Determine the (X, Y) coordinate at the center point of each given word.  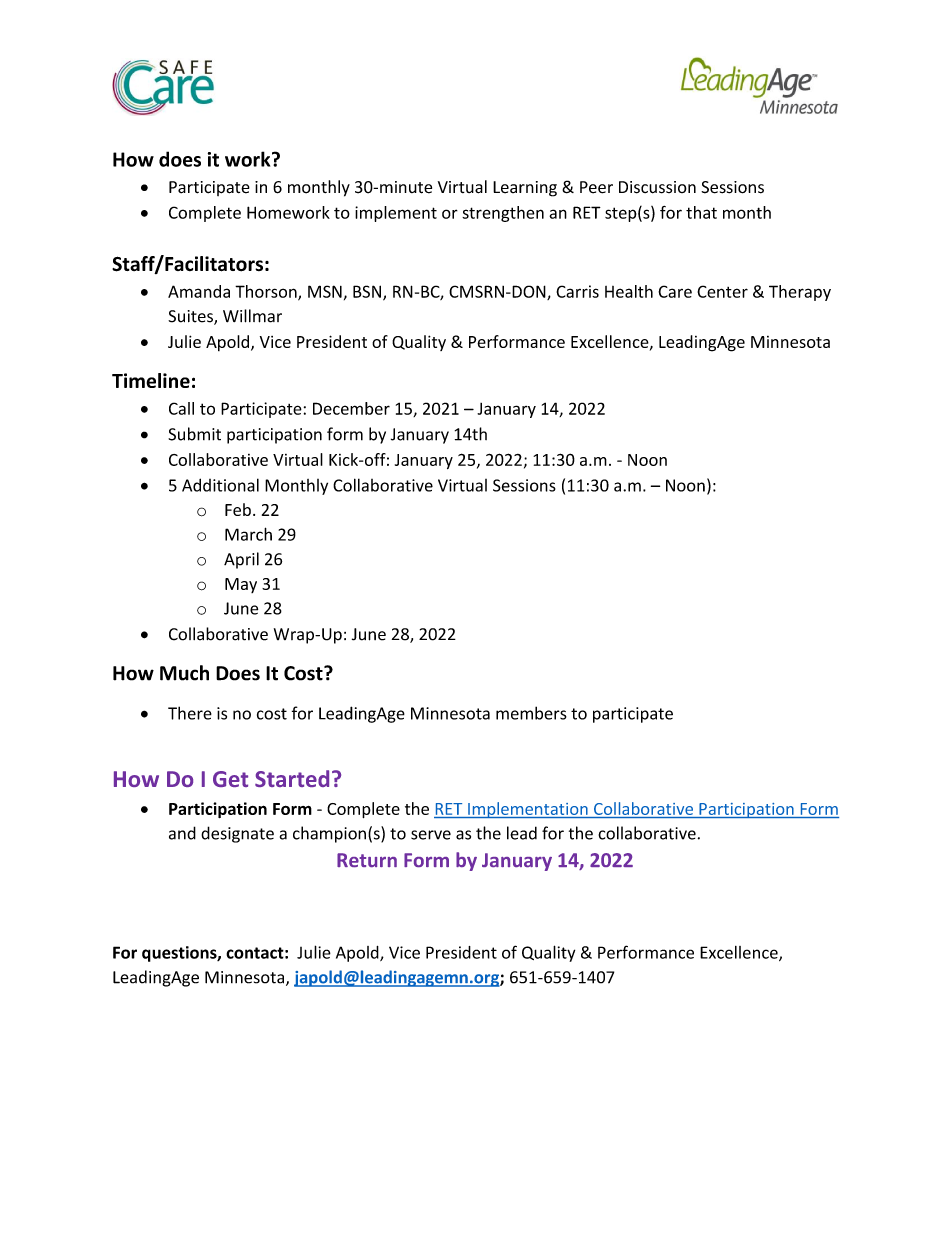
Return (367, 860)
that (701, 212)
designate (237, 834)
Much (184, 673)
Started (292, 778)
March (248, 534)
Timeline (151, 380)
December (351, 408)
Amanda (199, 291)
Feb (238, 509)
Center (722, 291)
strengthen (503, 214)
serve (431, 835)
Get (230, 779)
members (531, 713)
